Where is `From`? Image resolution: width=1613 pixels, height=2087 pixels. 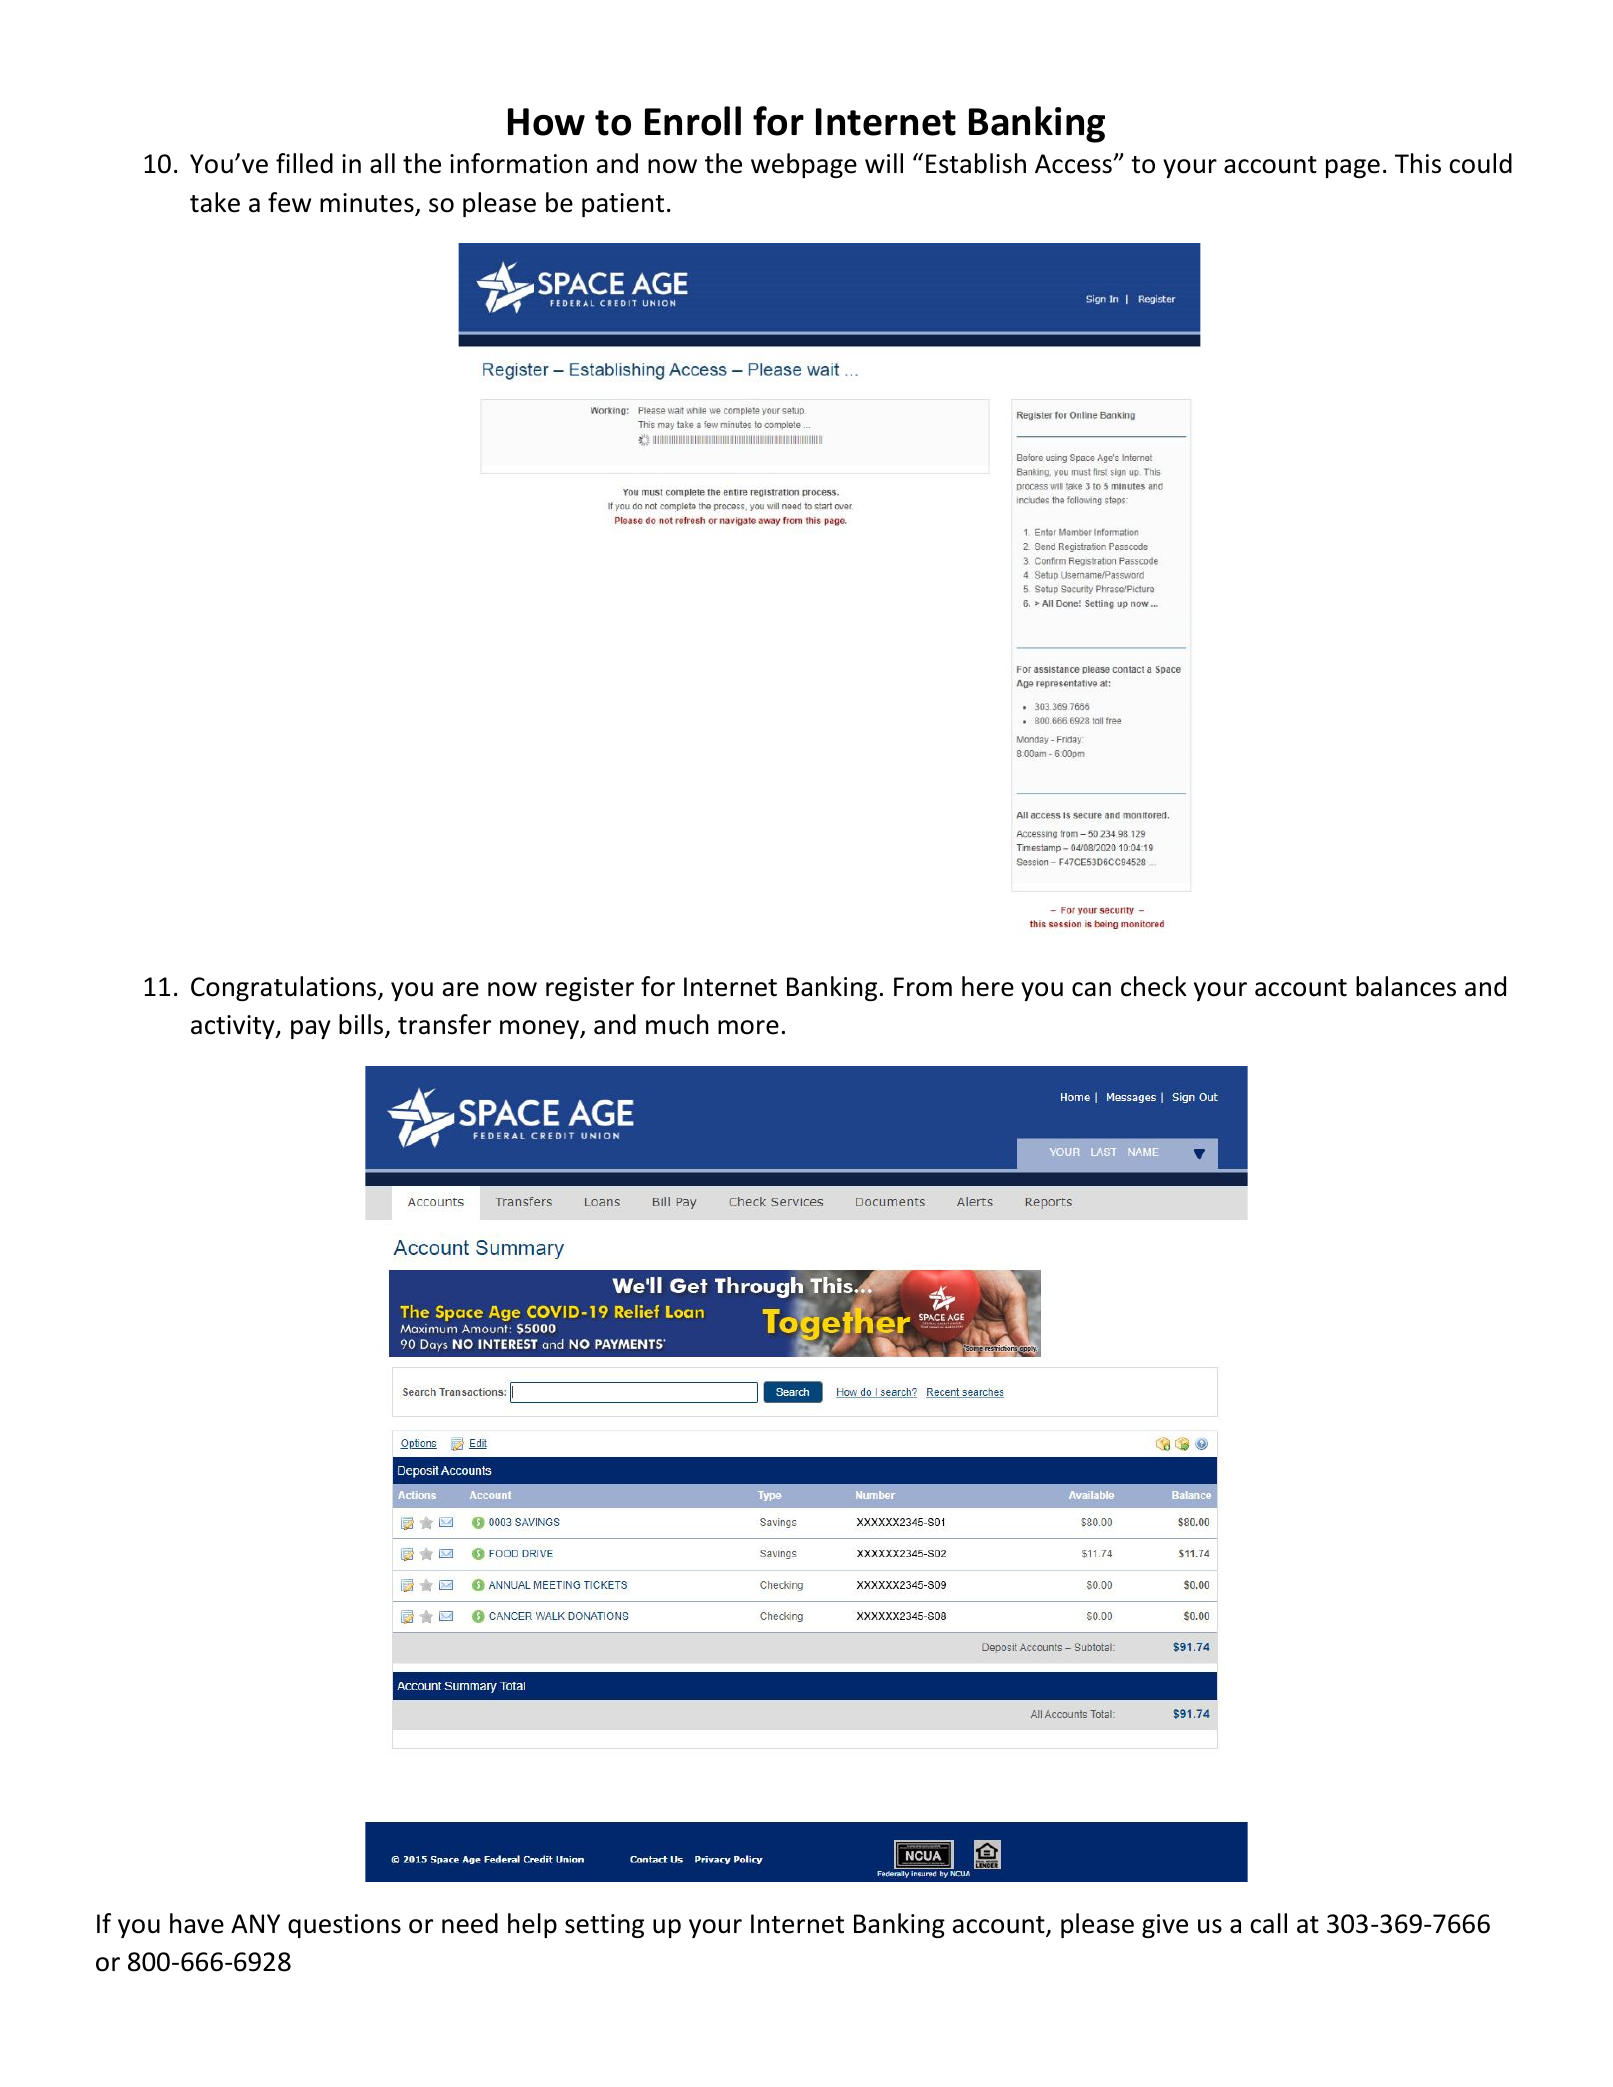 From is located at coordinates (923, 987).
